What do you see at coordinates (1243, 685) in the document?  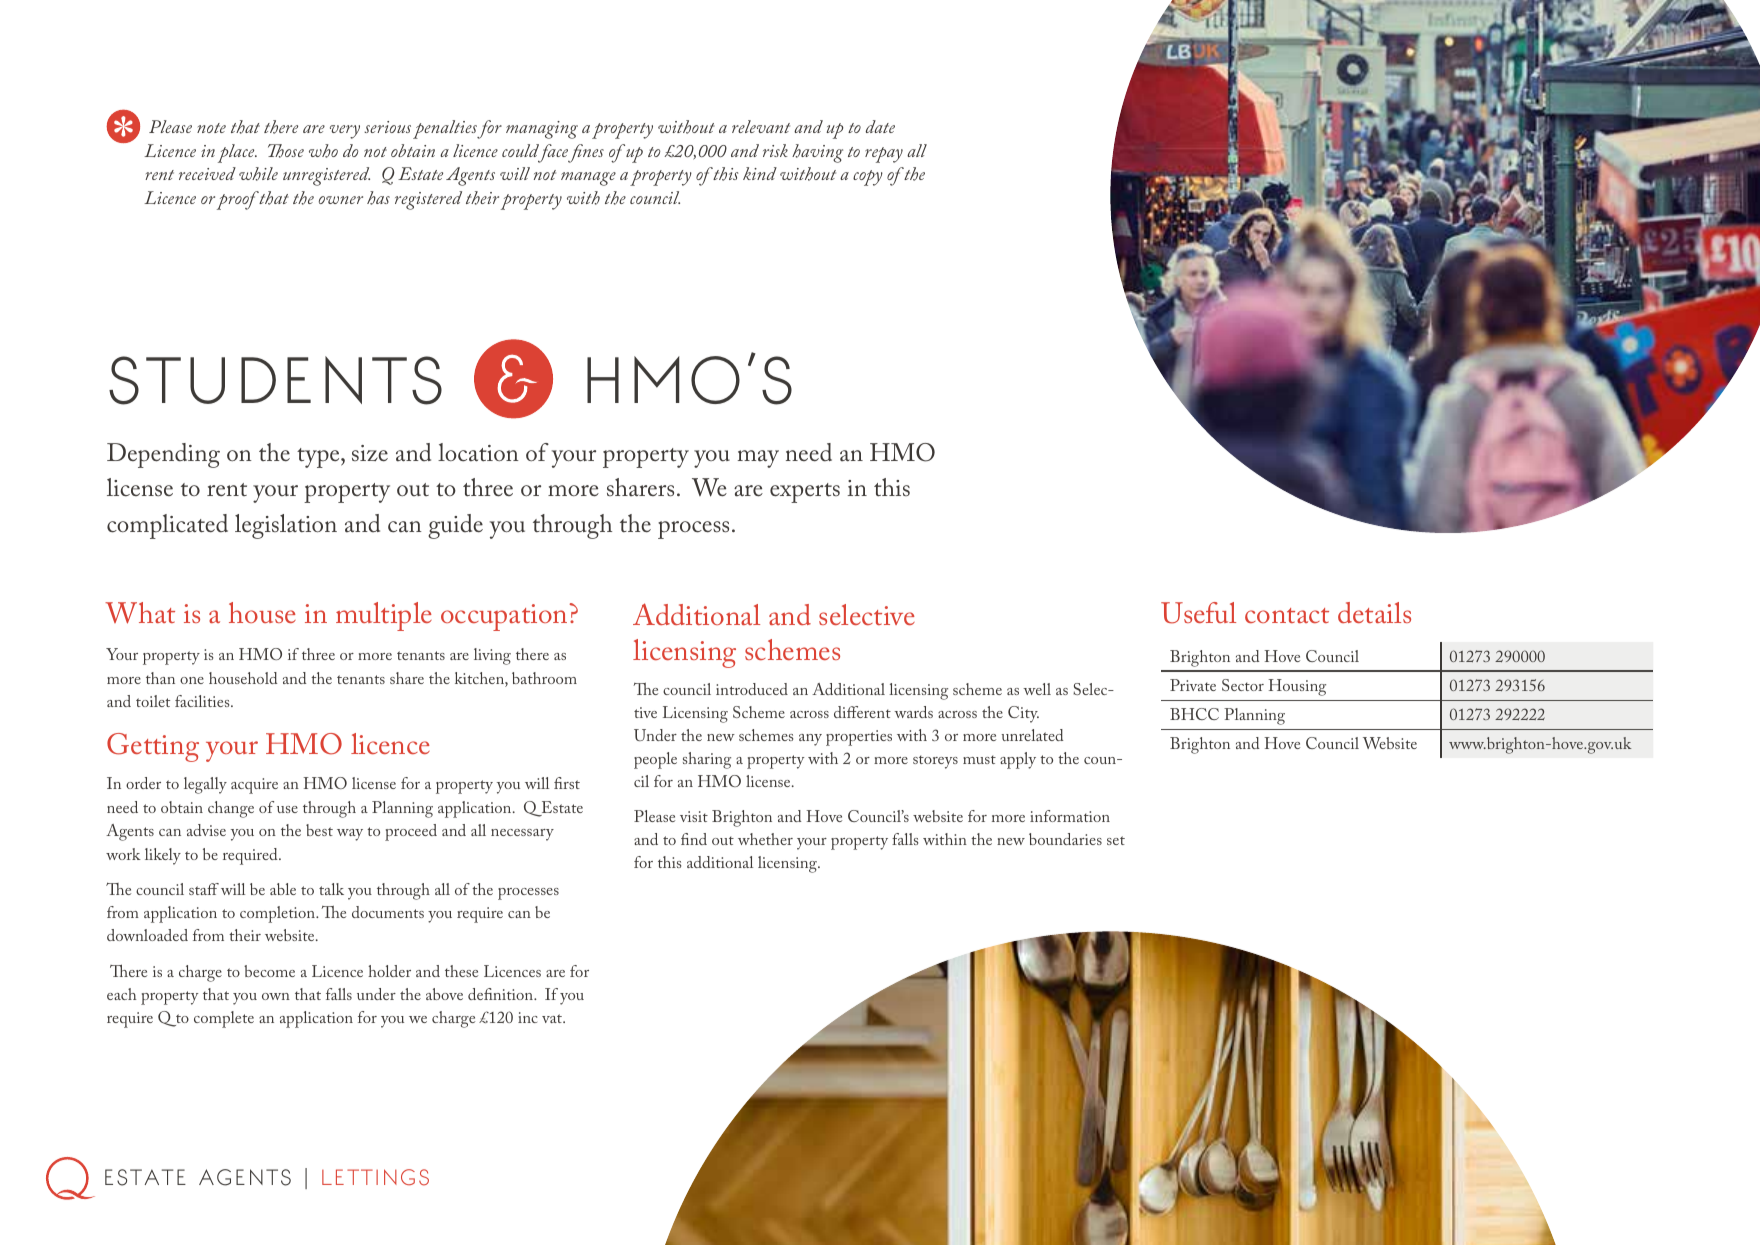 I see `Sector` at bounding box center [1243, 685].
